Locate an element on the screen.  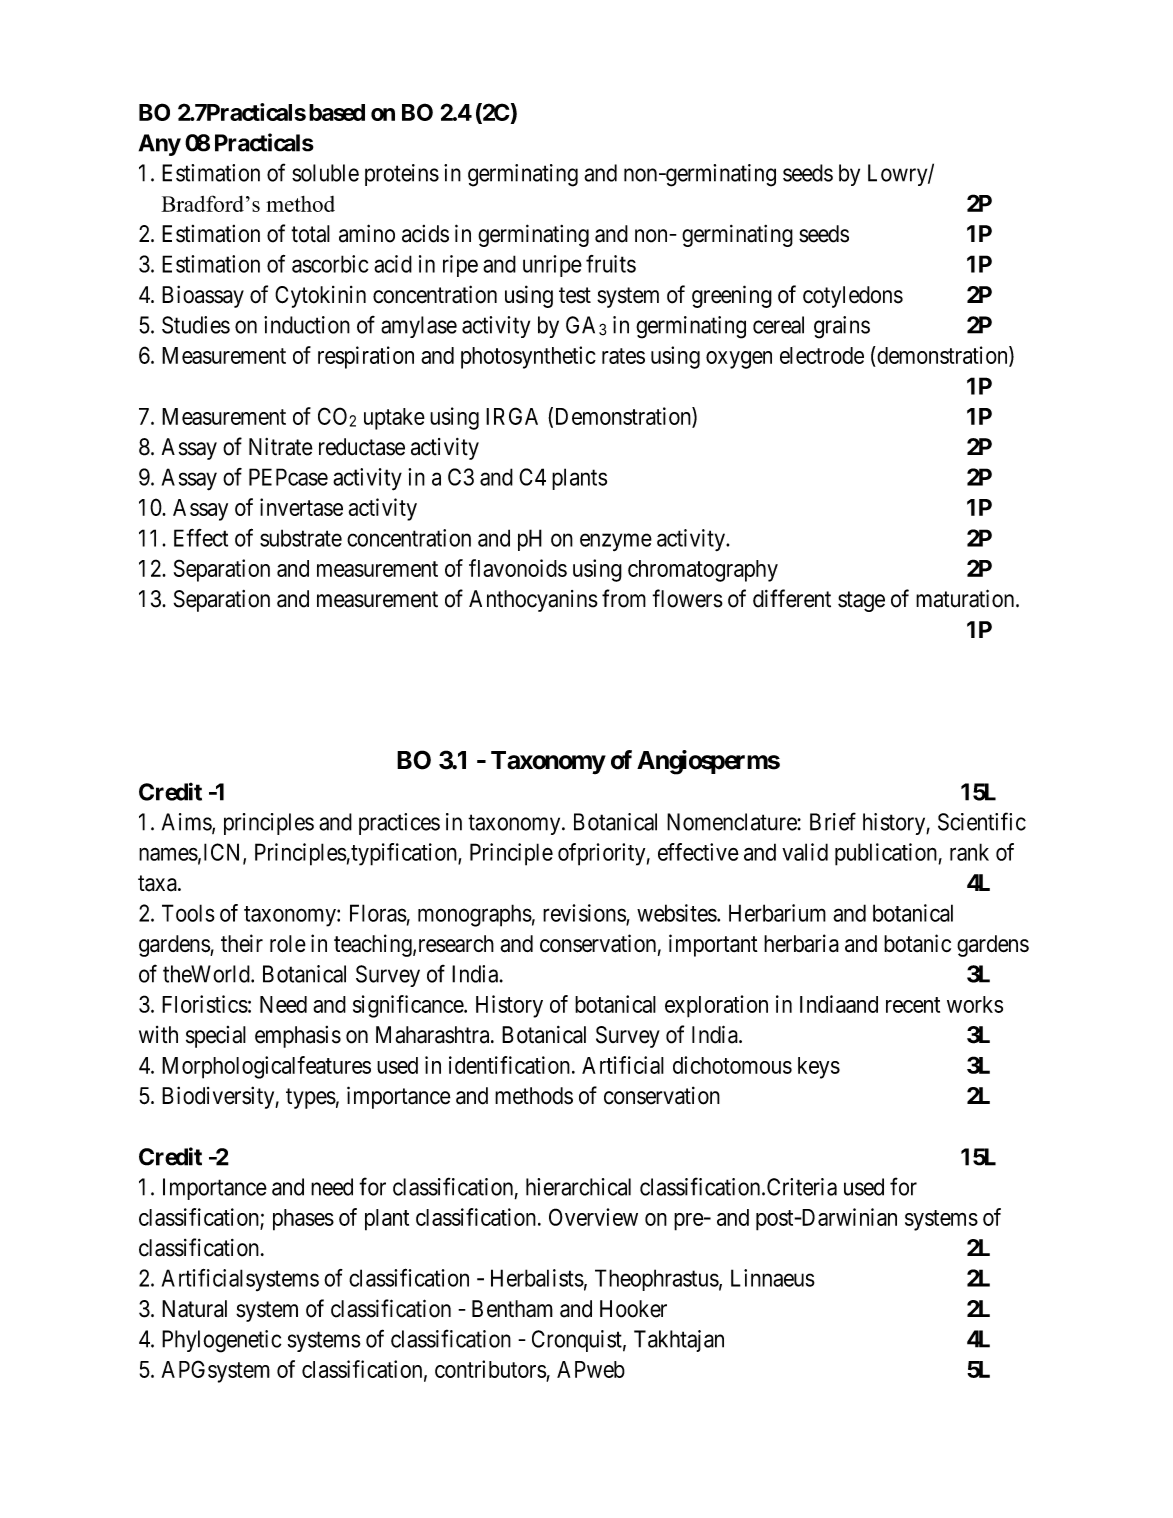
Anthocyanins is located at coordinates (533, 601).
